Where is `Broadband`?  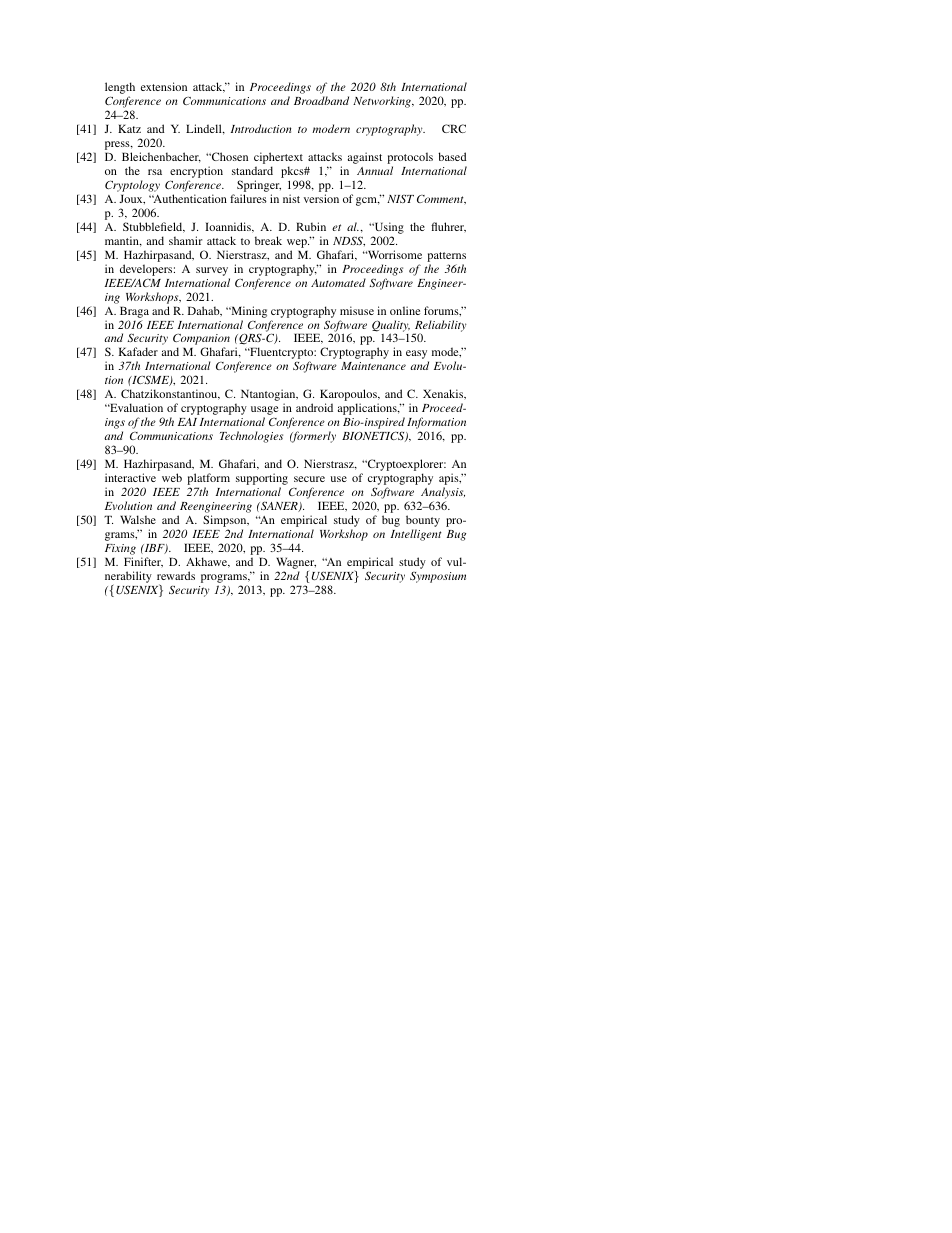
Broadband is located at coordinates (321, 100).
